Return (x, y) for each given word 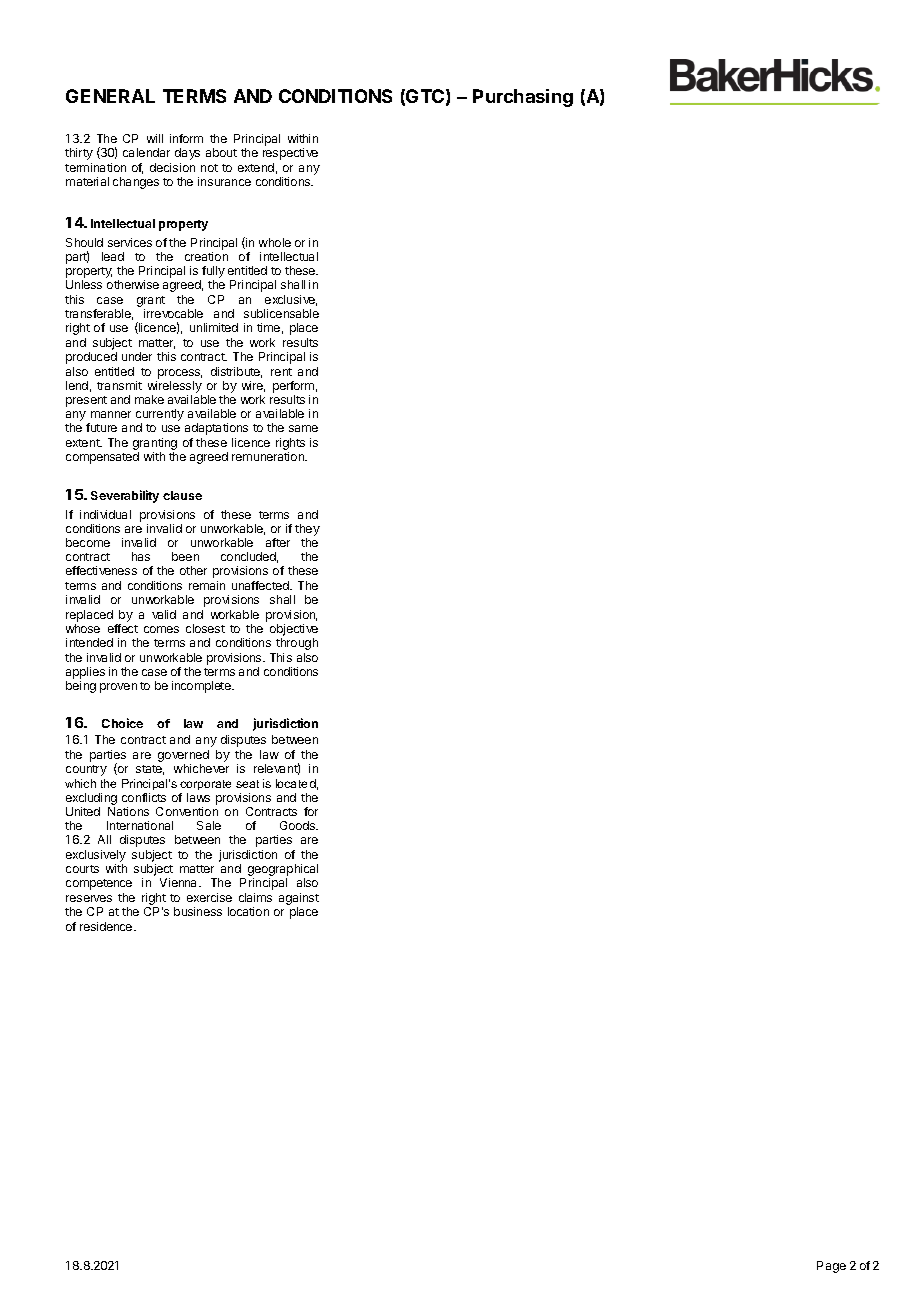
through (297, 644)
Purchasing (523, 98)
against (299, 900)
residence (107, 926)
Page (831, 1267)
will (155, 138)
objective (294, 630)
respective (290, 154)
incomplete (202, 687)
